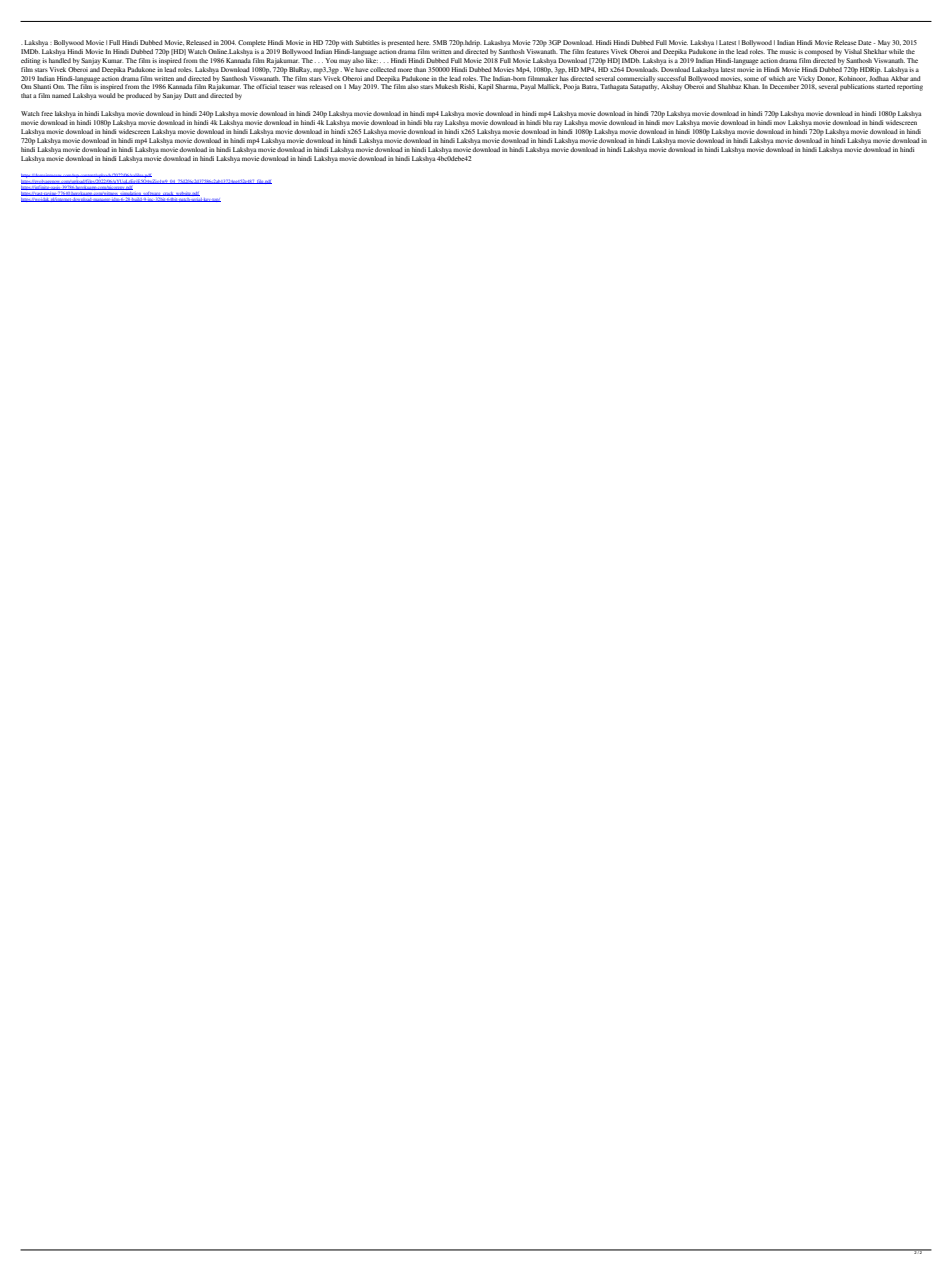 This image has height=1264, width=952. Describe the element at coordinates (107, 95) in the image. I see `would` at that location.
